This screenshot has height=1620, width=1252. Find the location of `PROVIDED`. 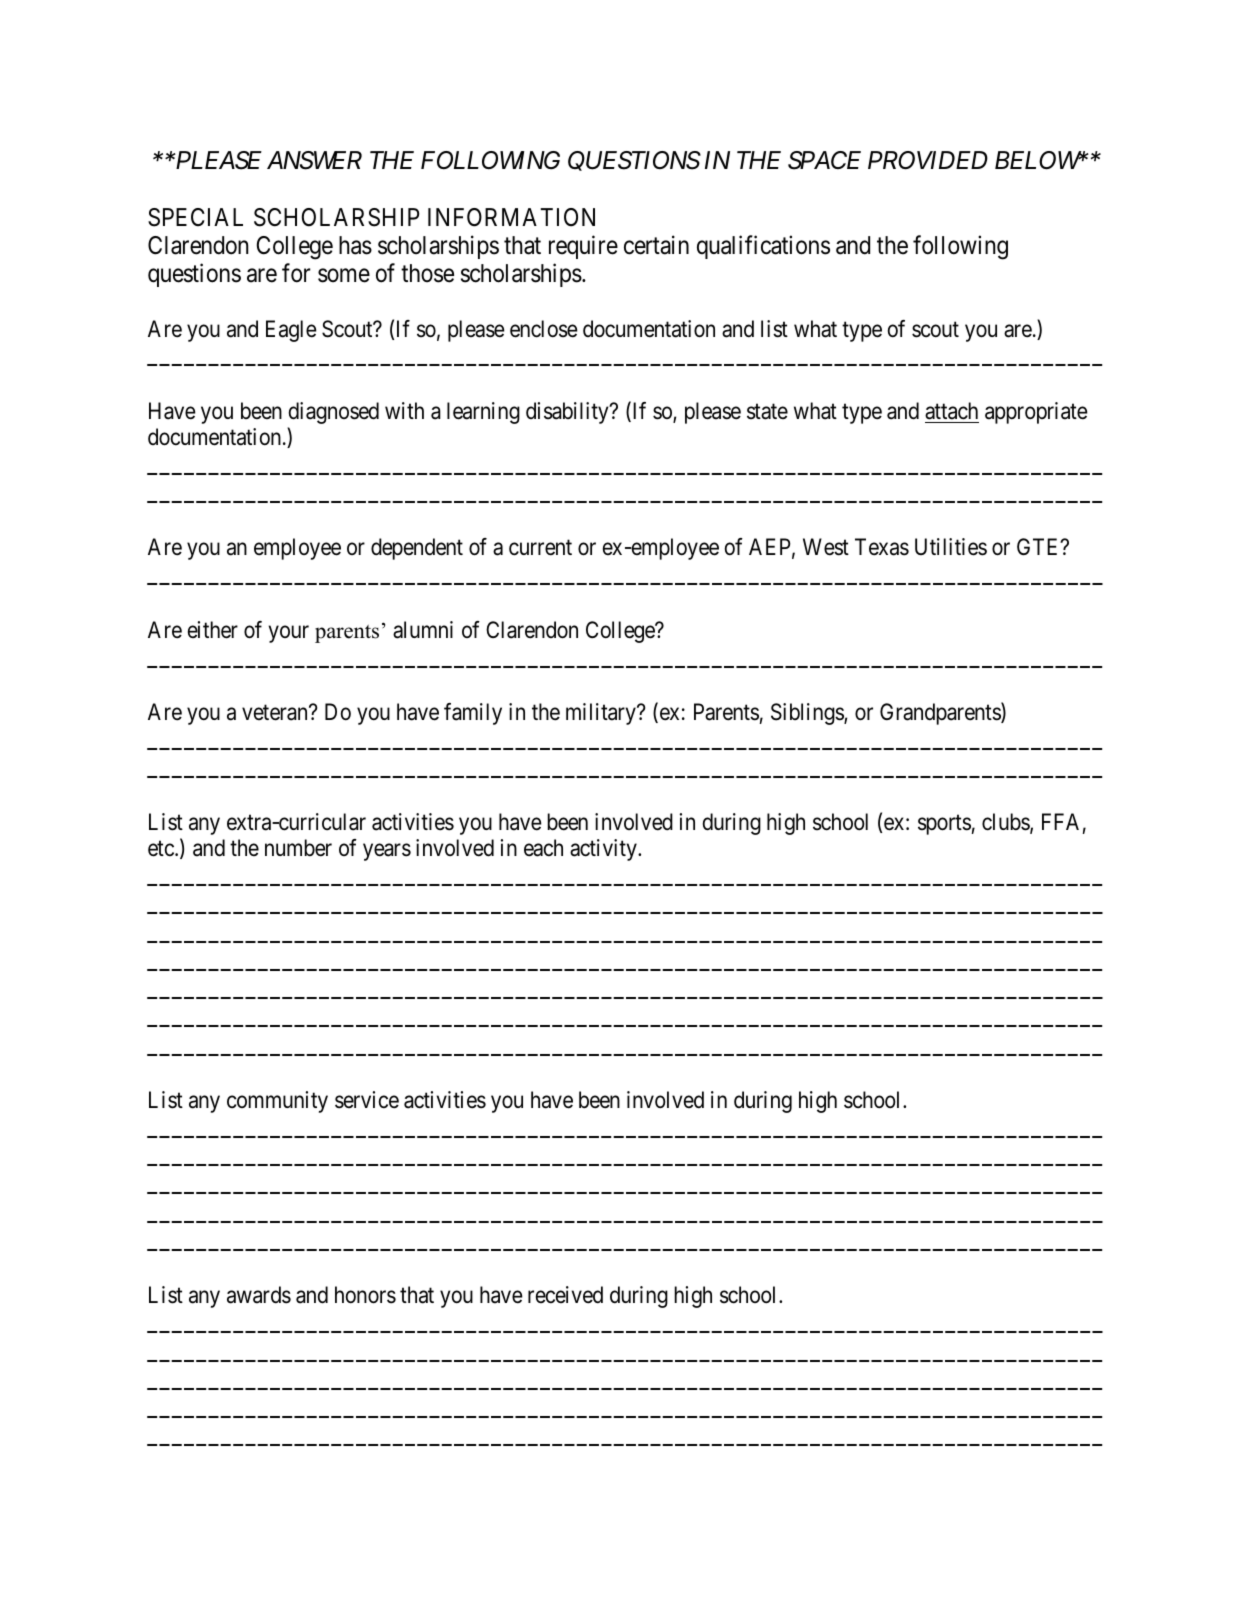

PROVIDED is located at coordinates (928, 160).
